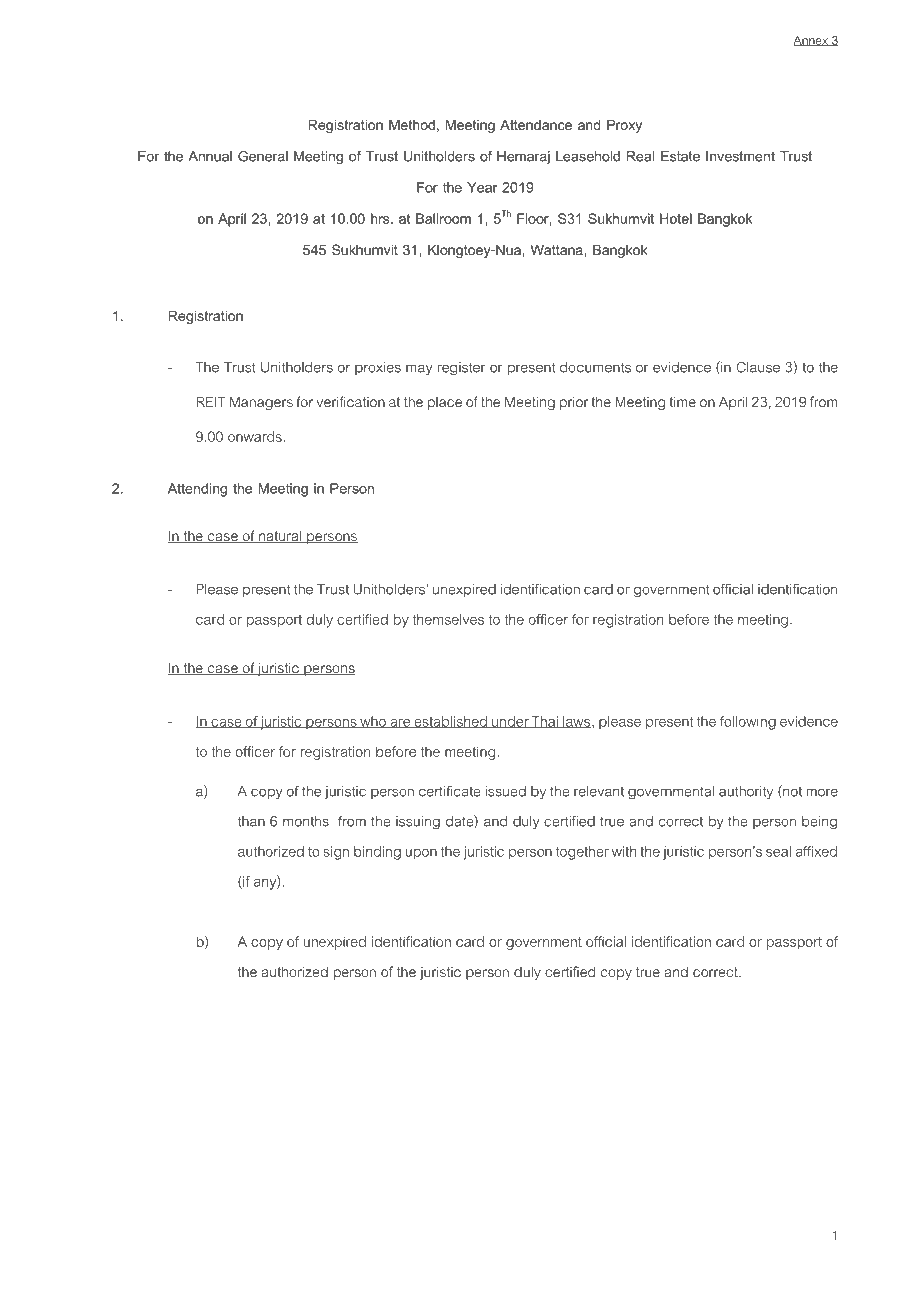  What do you see at coordinates (251, 821) in the screenshot?
I see `than` at bounding box center [251, 821].
